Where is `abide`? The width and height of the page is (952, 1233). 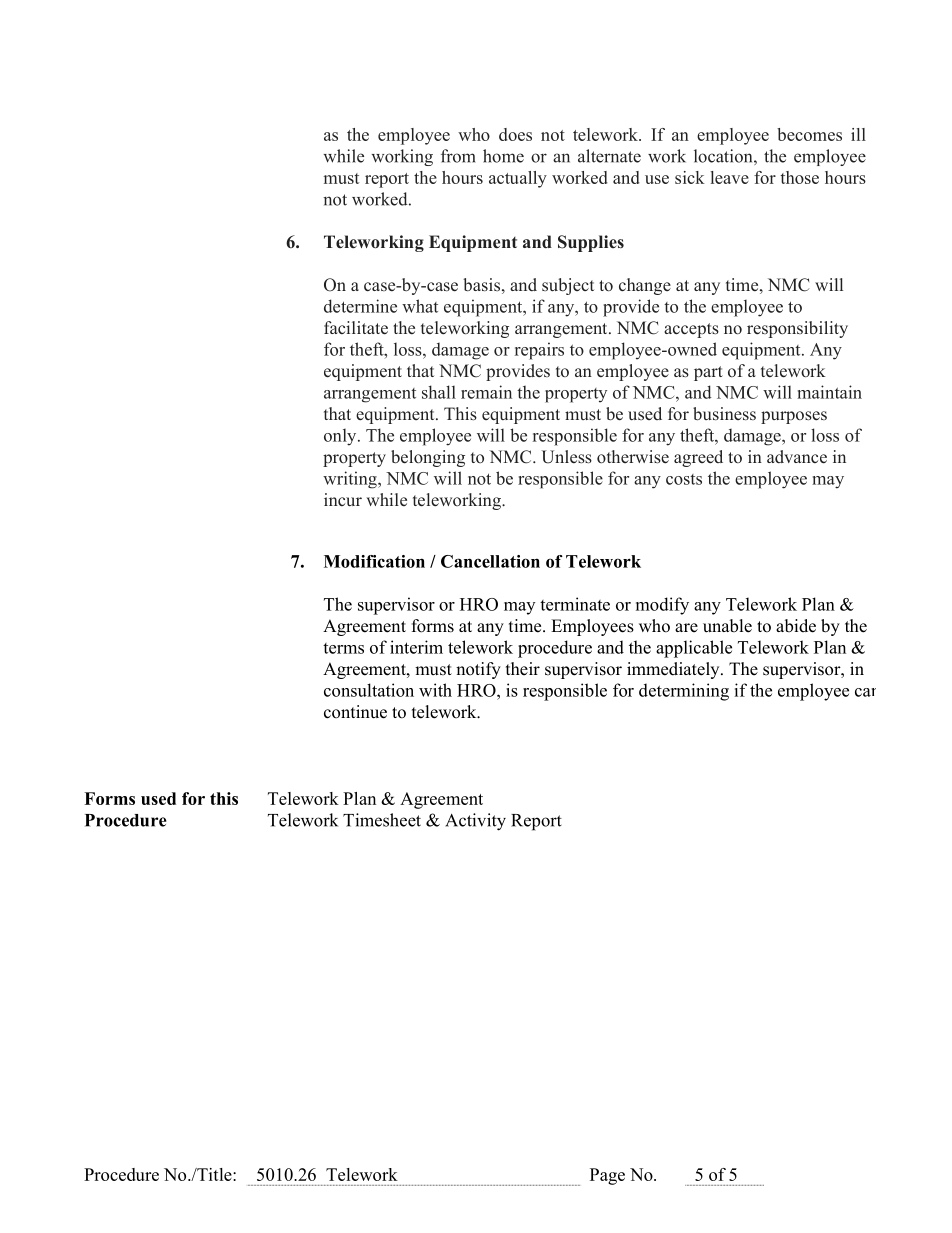 abide is located at coordinates (796, 626).
